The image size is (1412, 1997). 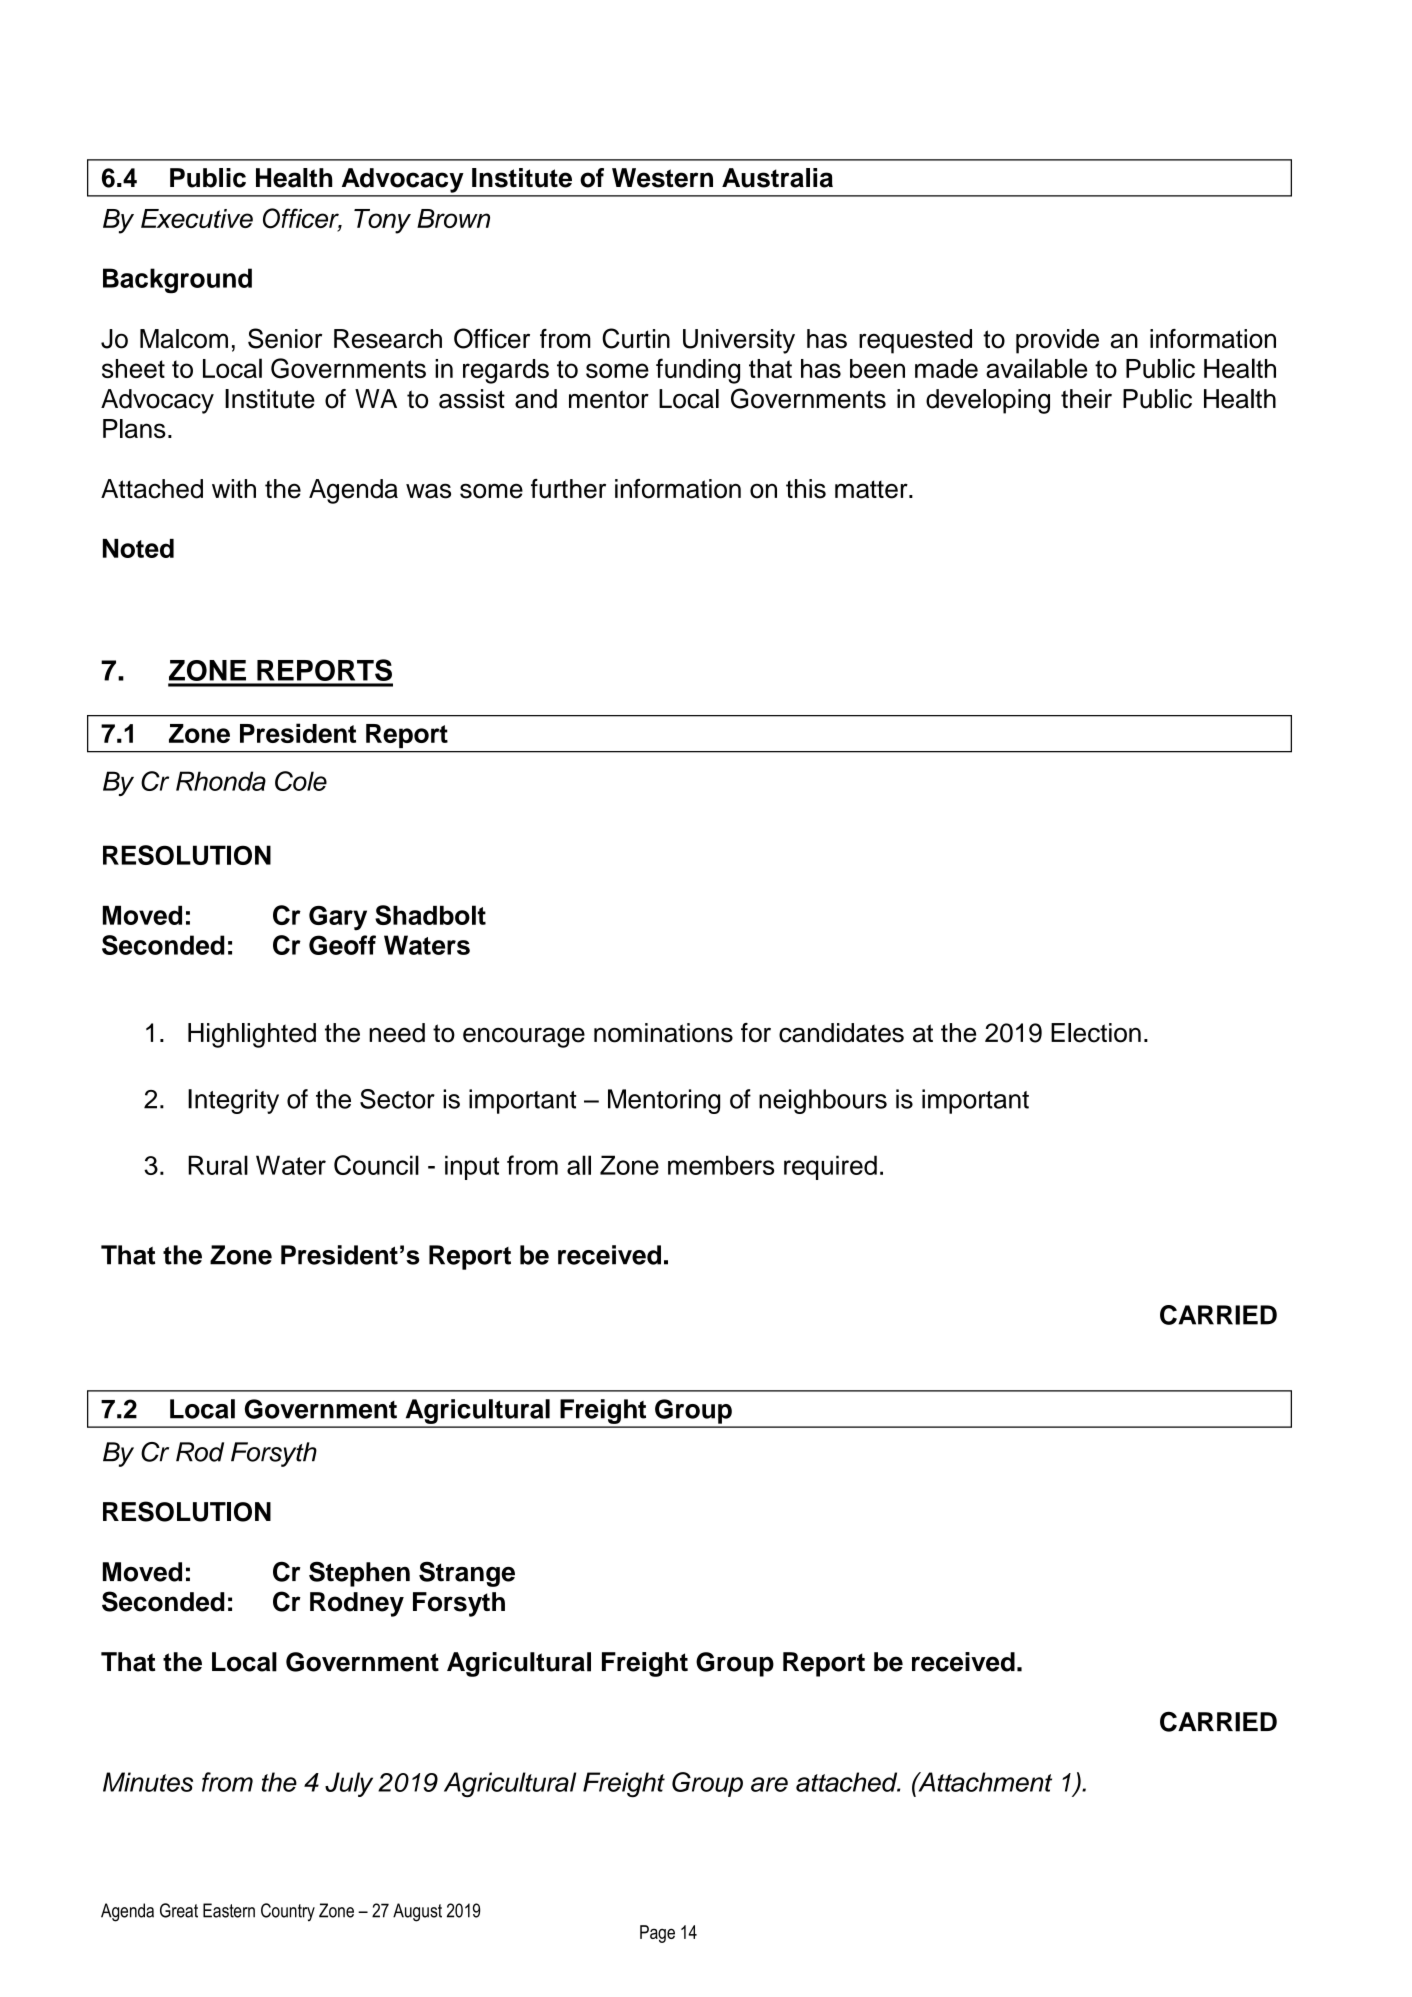 I want to click on Executive, so click(x=197, y=218).
